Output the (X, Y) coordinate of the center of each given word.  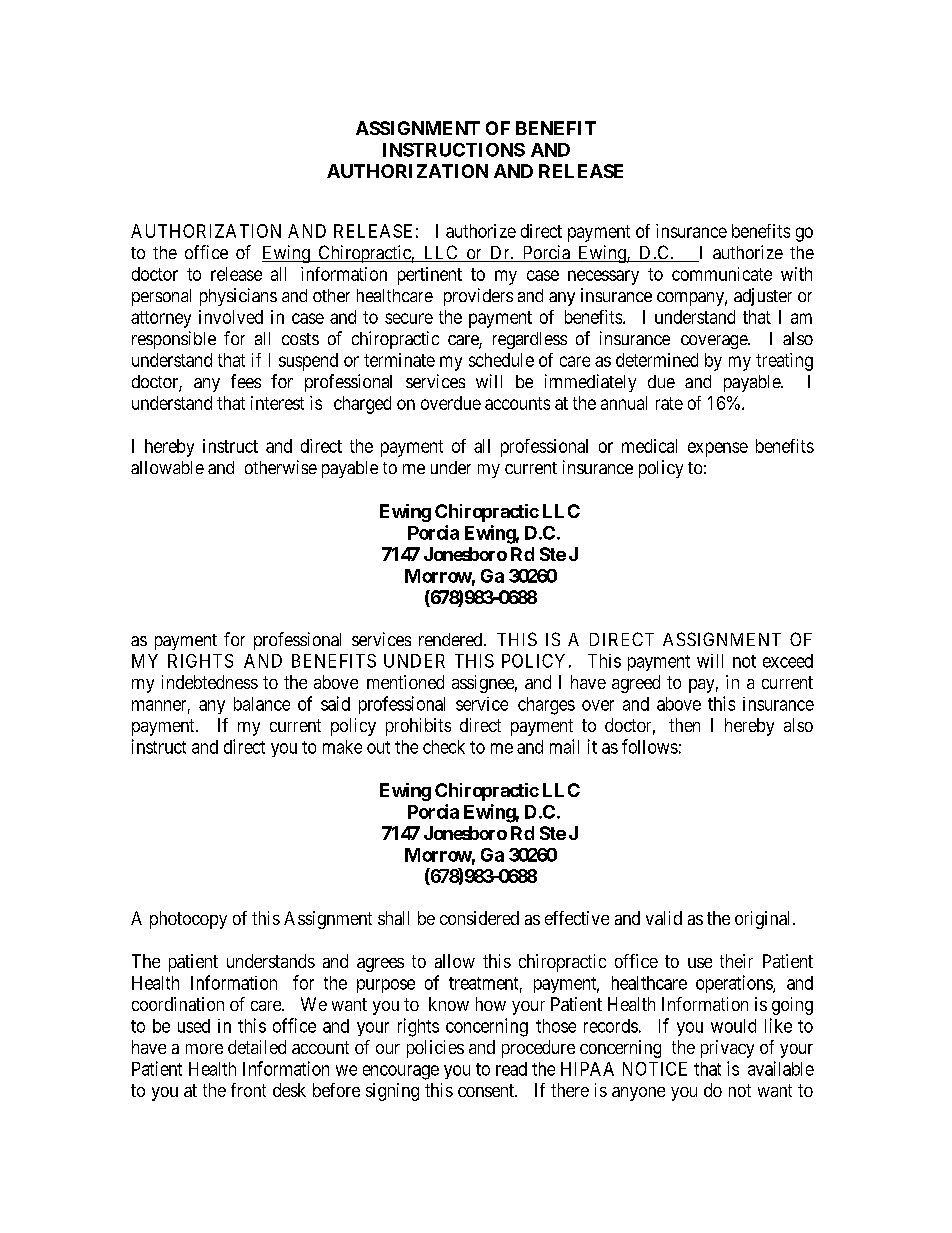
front (248, 1090)
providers (478, 297)
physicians (238, 297)
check (444, 747)
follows (650, 746)
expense (718, 449)
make (342, 747)
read (511, 1069)
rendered (452, 639)
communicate (722, 274)
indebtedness (210, 682)
